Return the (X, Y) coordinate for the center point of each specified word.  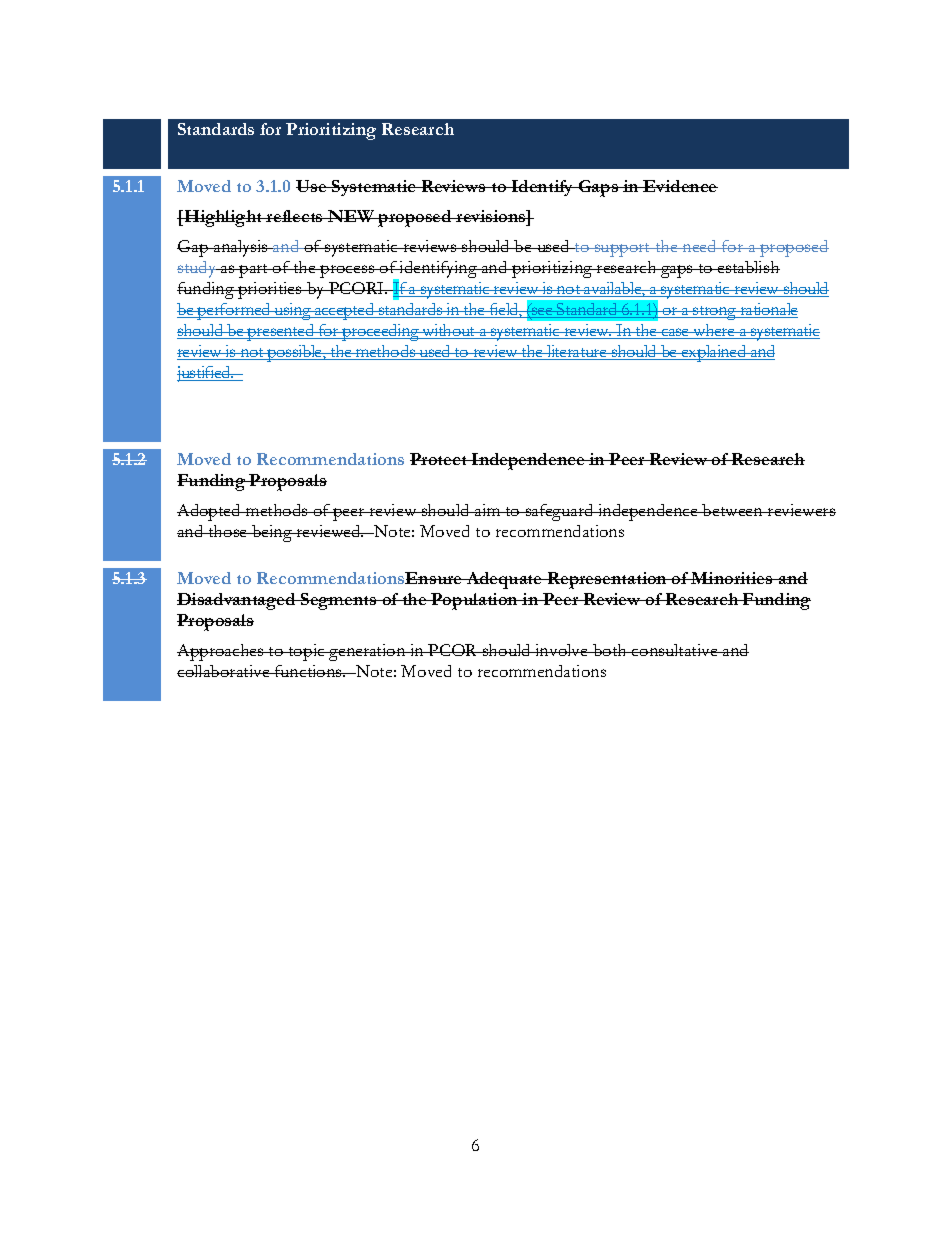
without (449, 331)
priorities (270, 290)
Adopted (210, 512)
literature (577, 352)
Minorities (732, 578)
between (733, 510)
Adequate (504, 580)
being (272, 533)
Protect (439, 459)
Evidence (680, 186)
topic (307, 652)
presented (281, 332)
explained (714, 353)
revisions (491, 216)
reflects (295, 216)
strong (715, 313)
